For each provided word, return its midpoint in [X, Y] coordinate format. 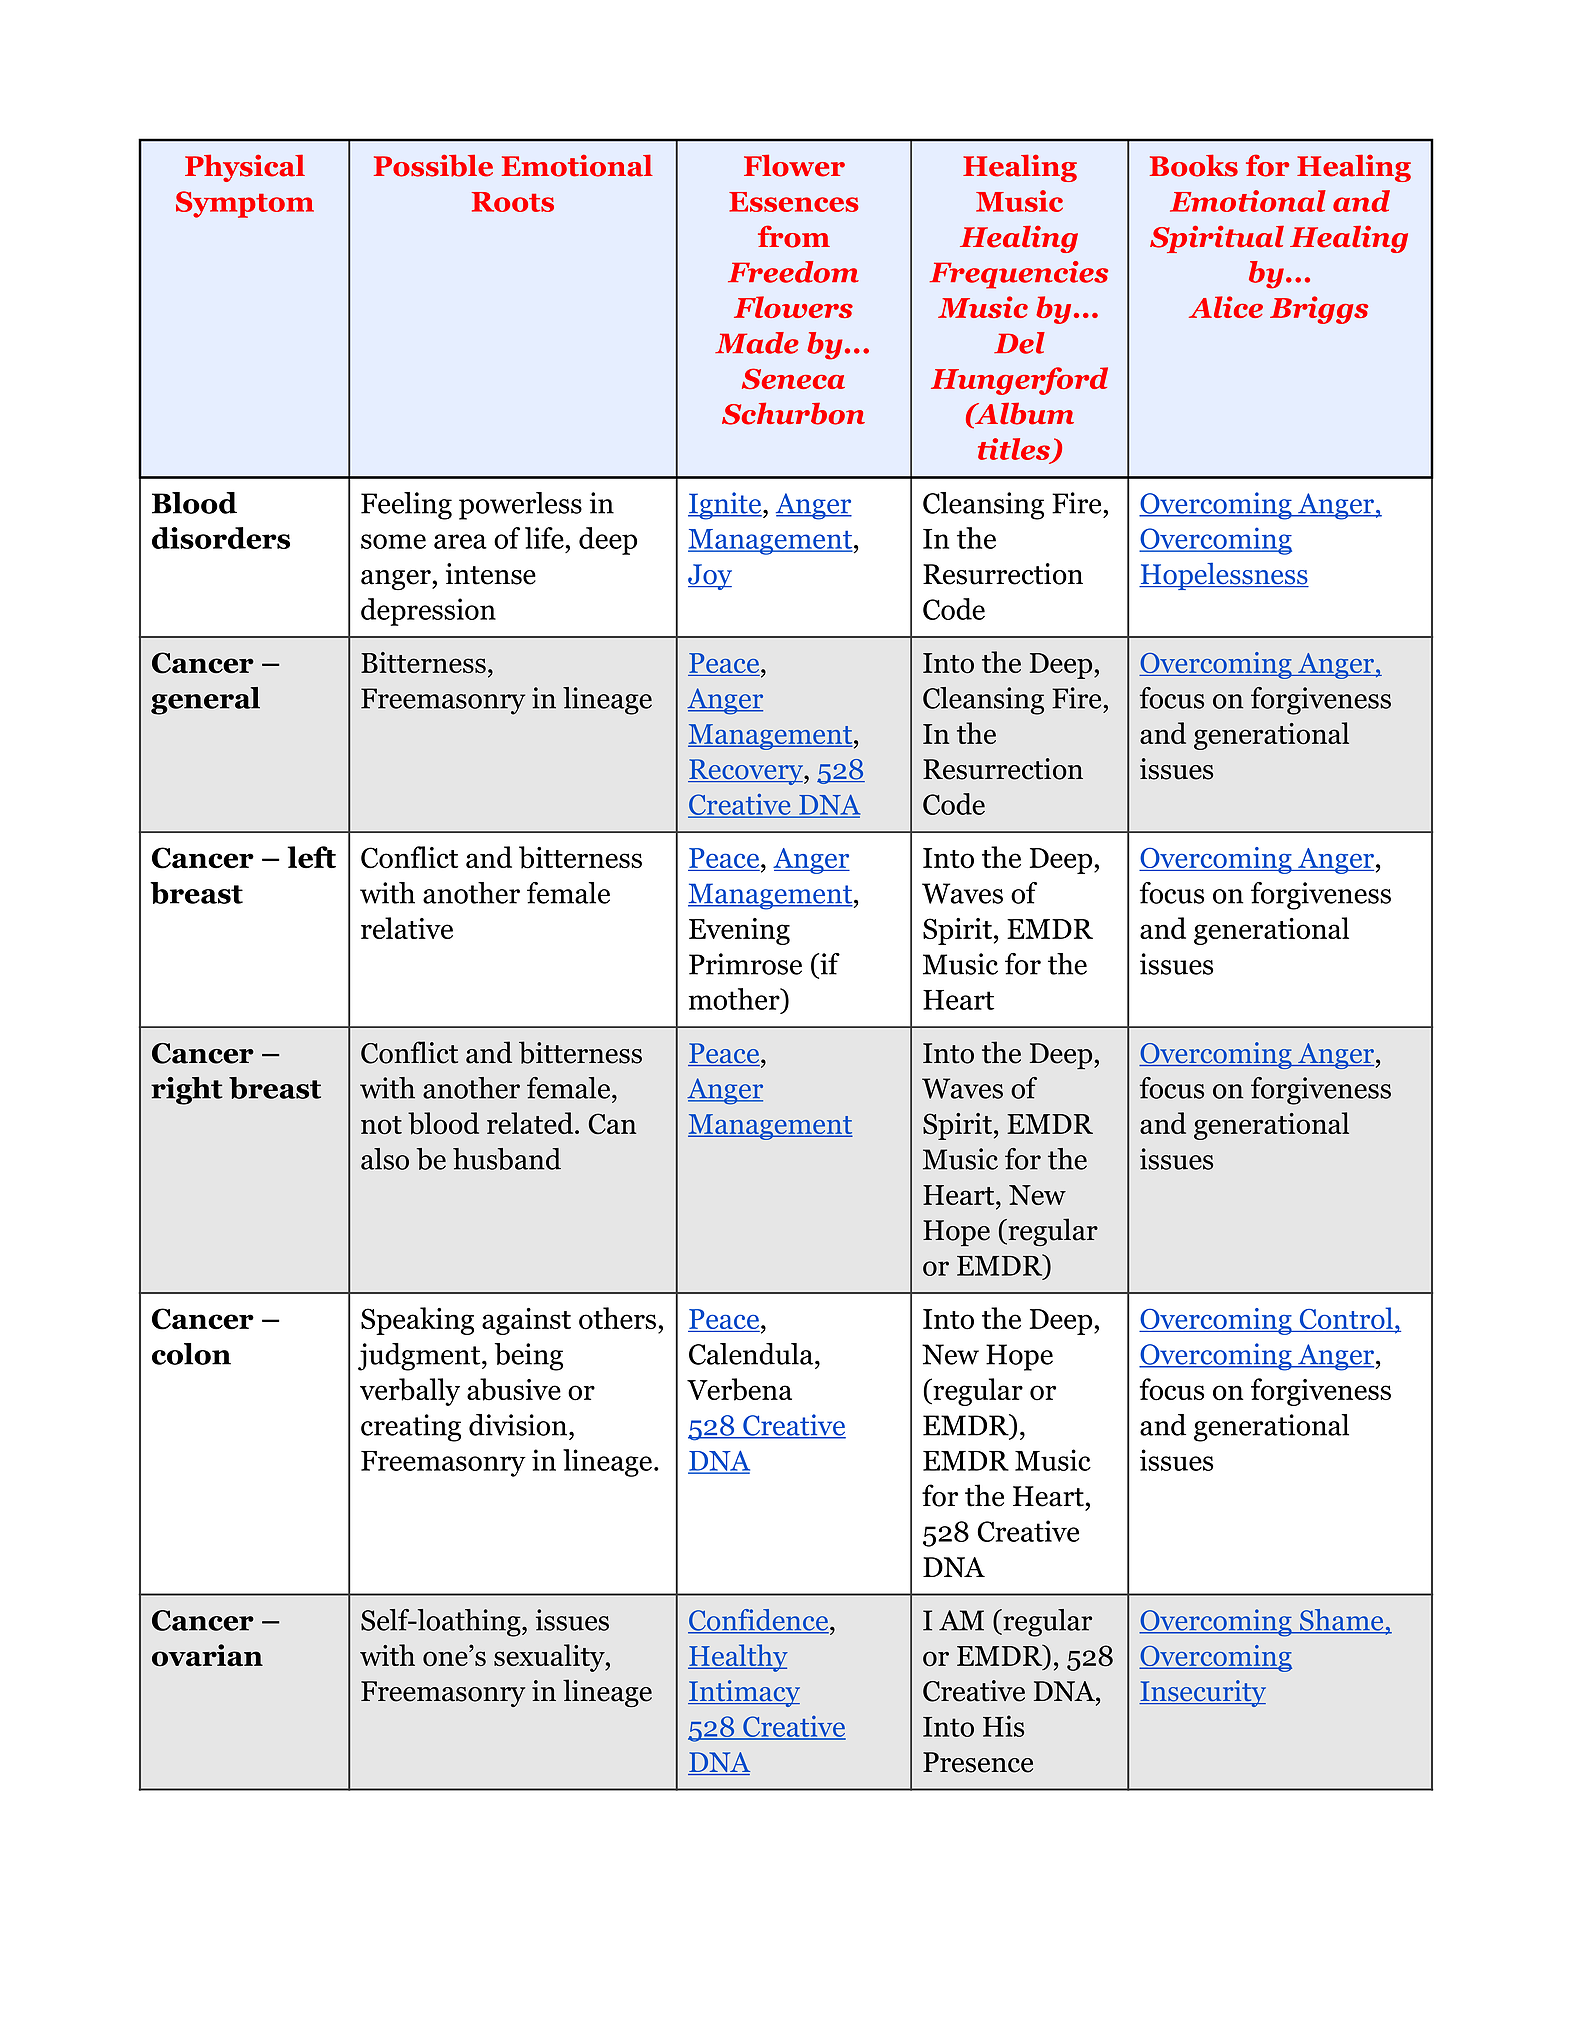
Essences [794, 202]
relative [407, 928]
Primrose [745, 964]
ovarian [207, 1655]
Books [1194, 165]
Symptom [245, 204]
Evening [739, 931]
